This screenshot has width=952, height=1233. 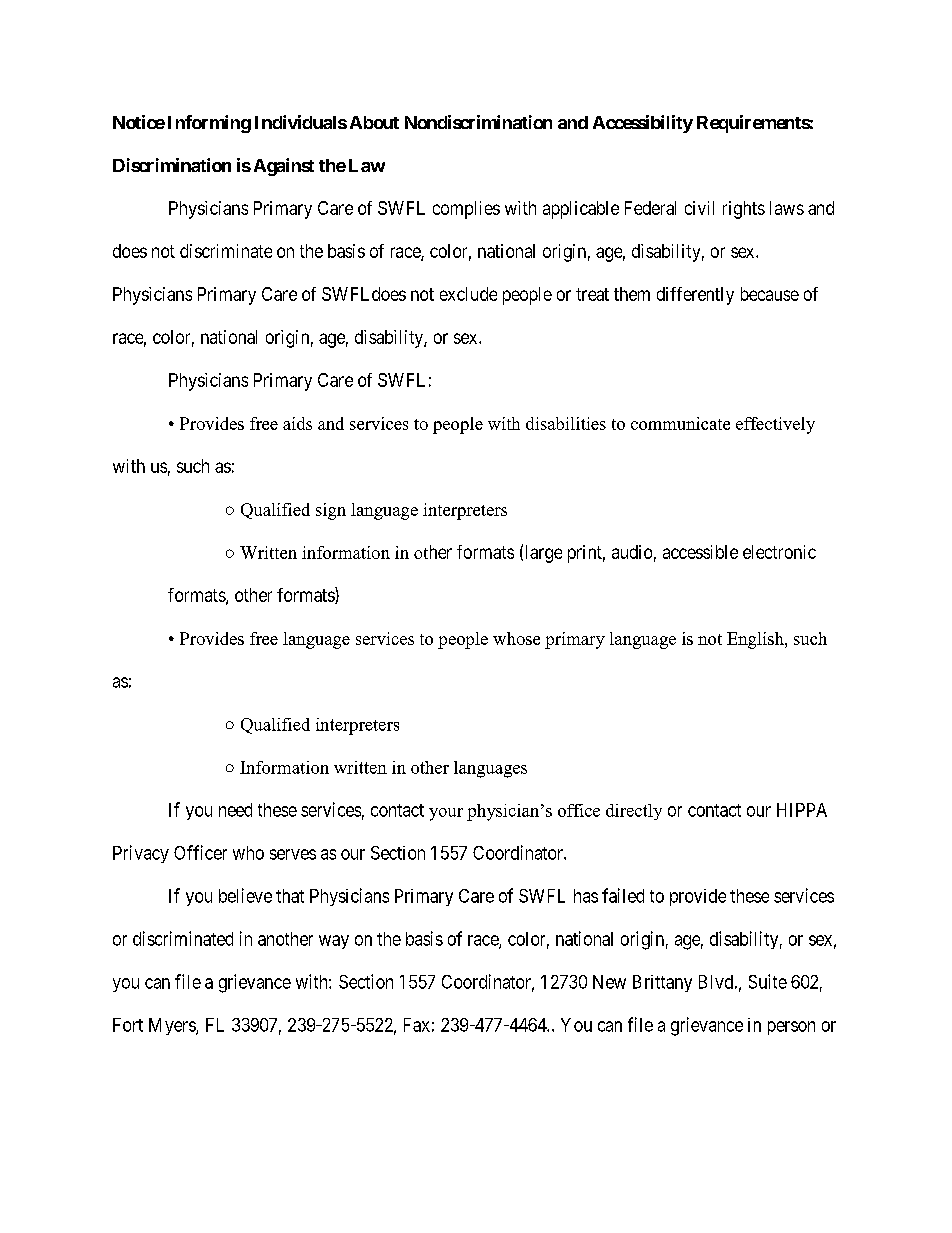 I want to click on whose, so click(x=516, y=638).
